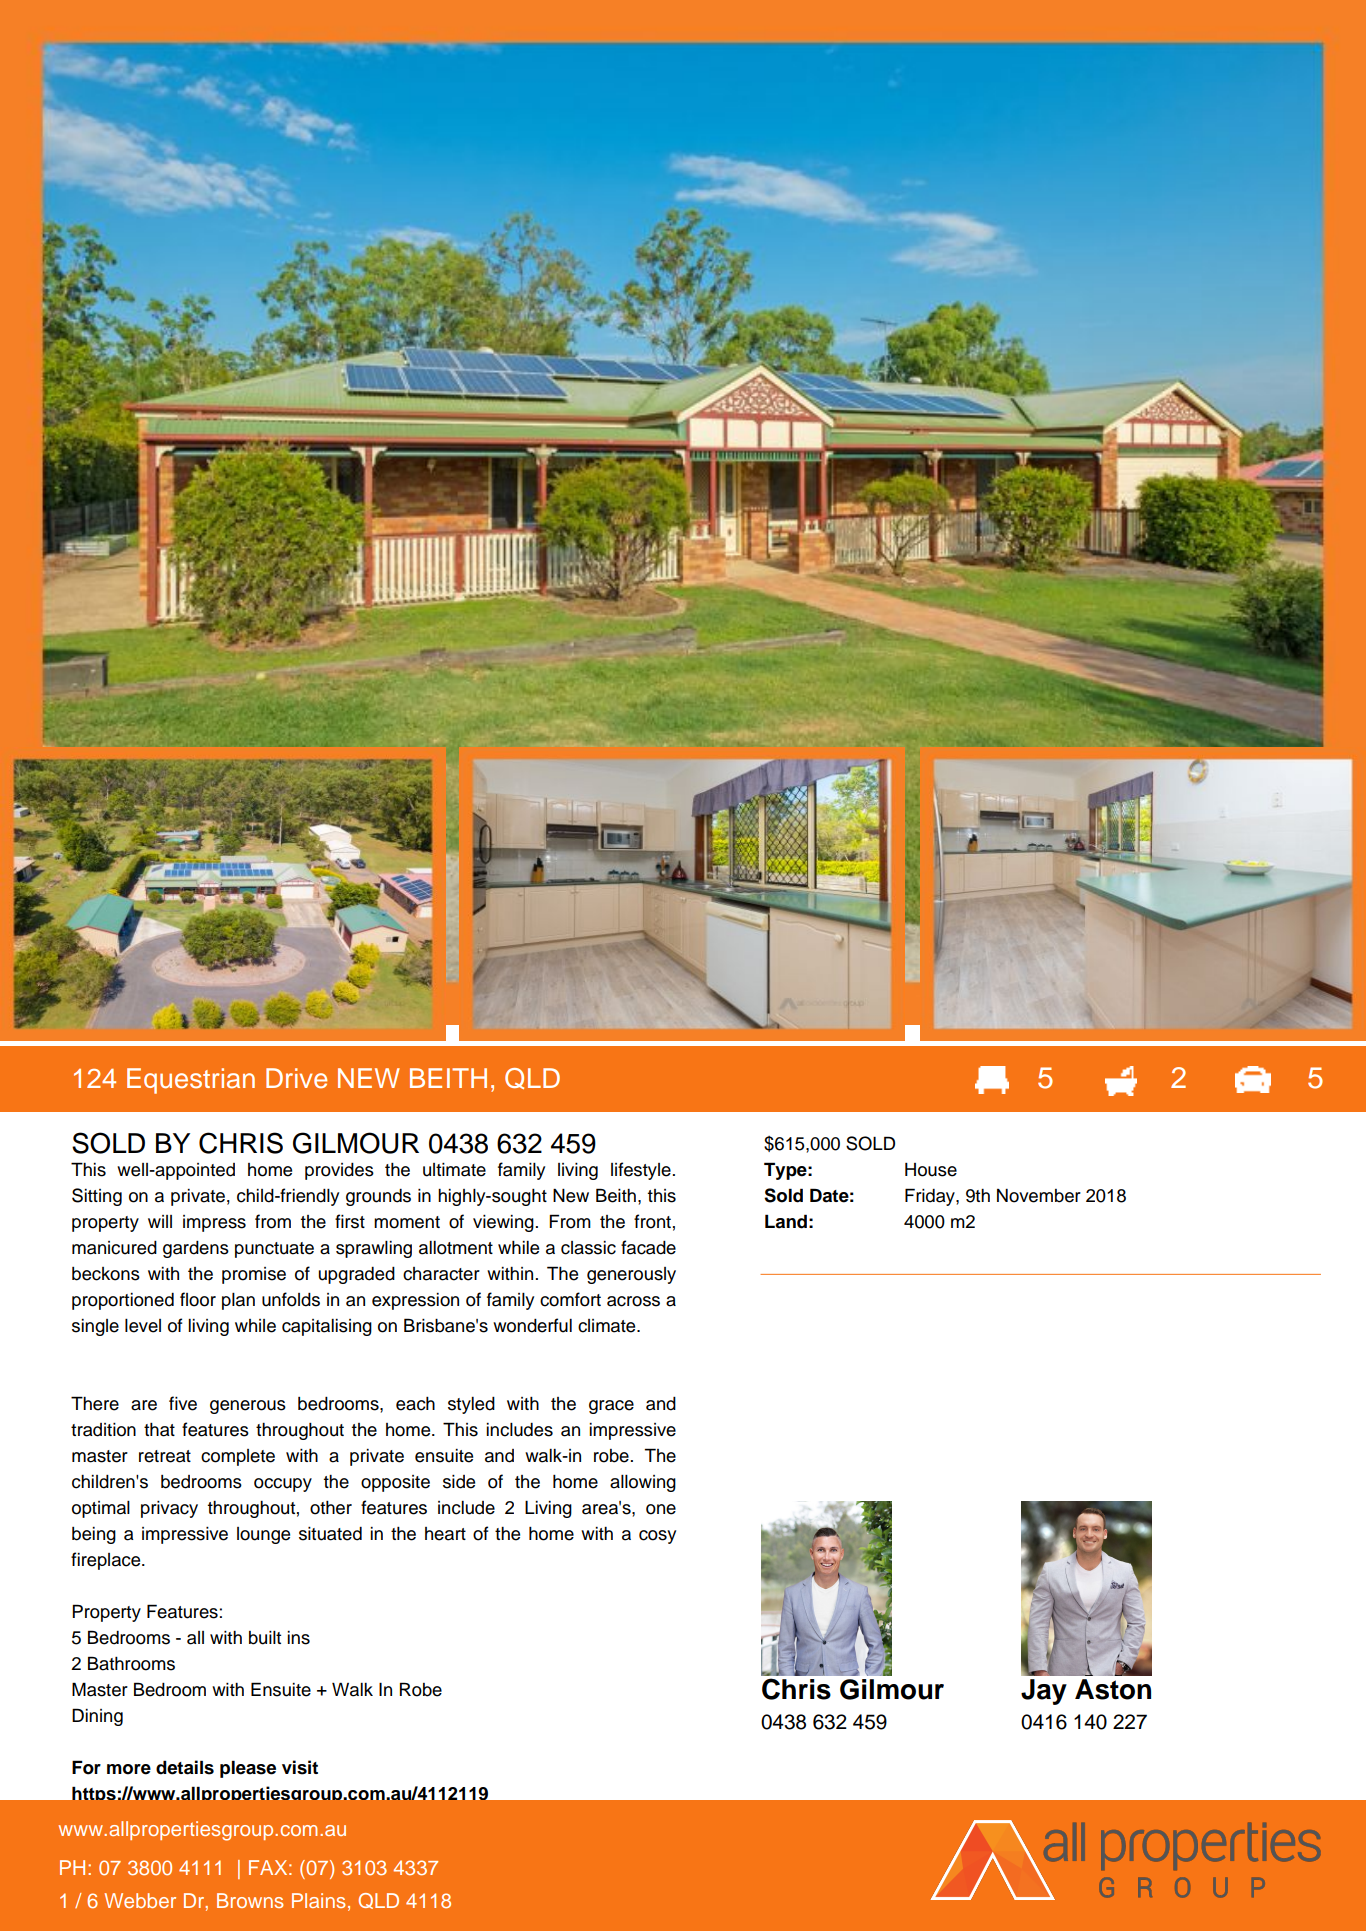 The width and height of the screenshot is (1366, 1931). Describe the element at coordinates (183, 1403) in the screenshot. I see `five` at that location.
